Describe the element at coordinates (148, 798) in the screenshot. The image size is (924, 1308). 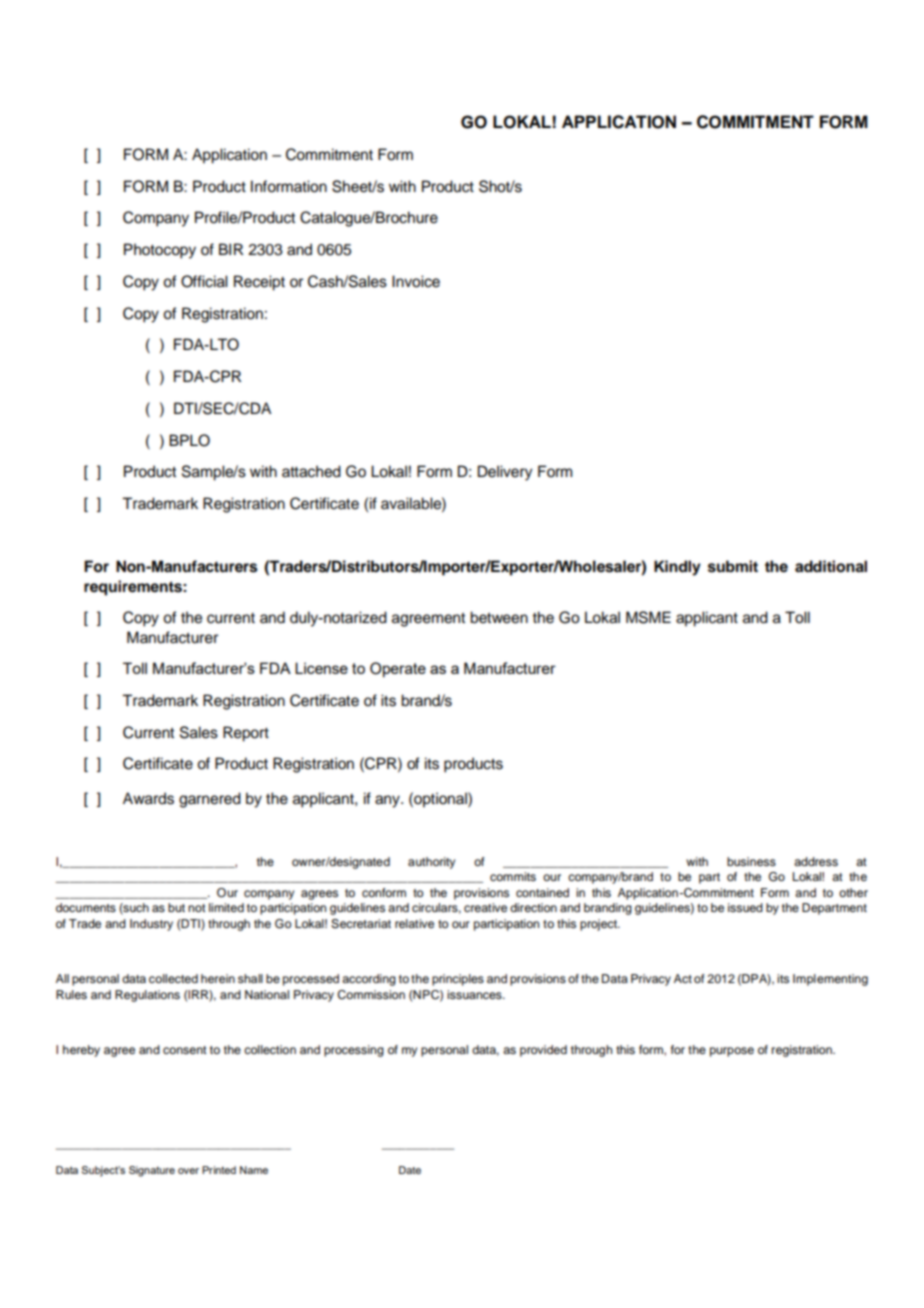
I see `Awards` at that location.
